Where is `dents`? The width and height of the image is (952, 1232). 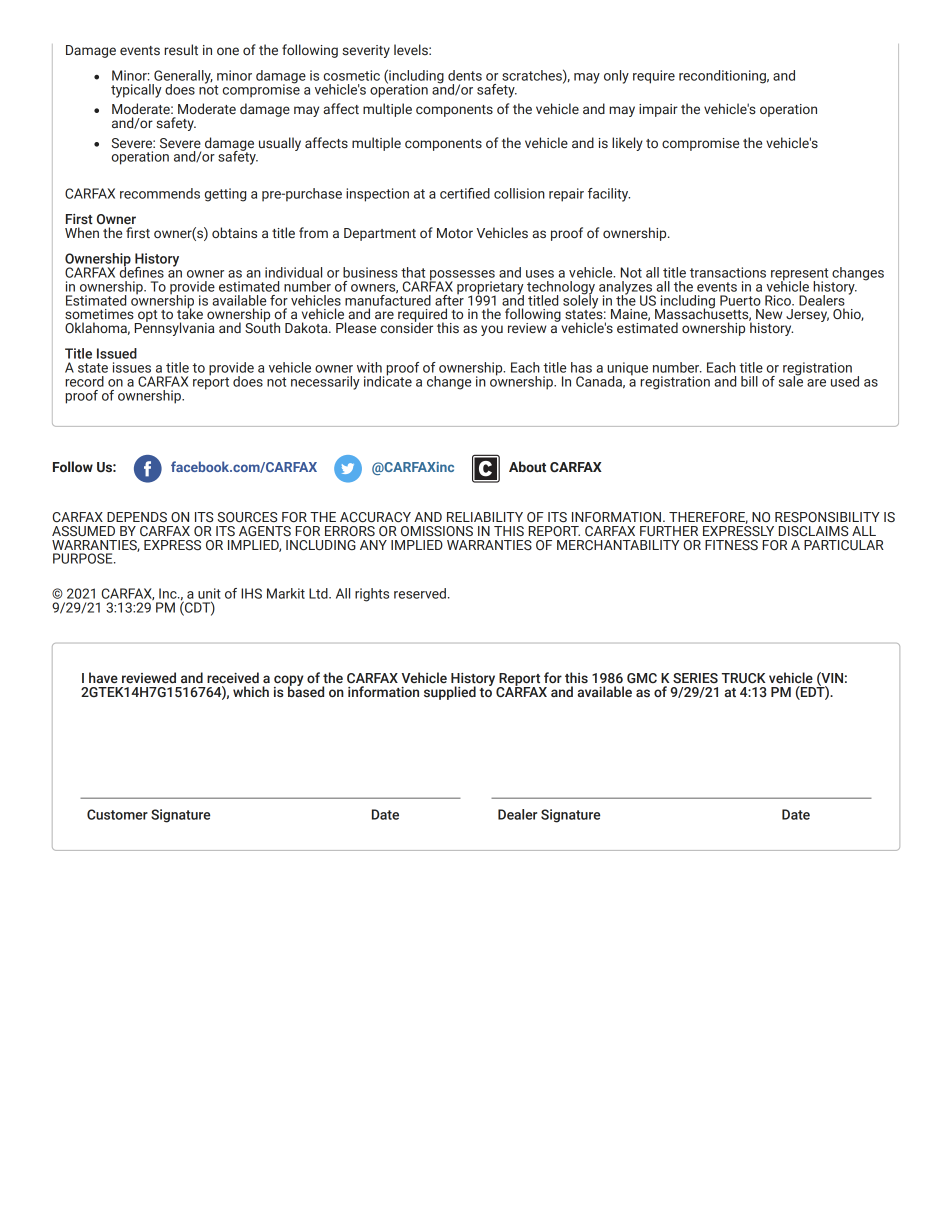
dents is located at coordinates (465, 75).
